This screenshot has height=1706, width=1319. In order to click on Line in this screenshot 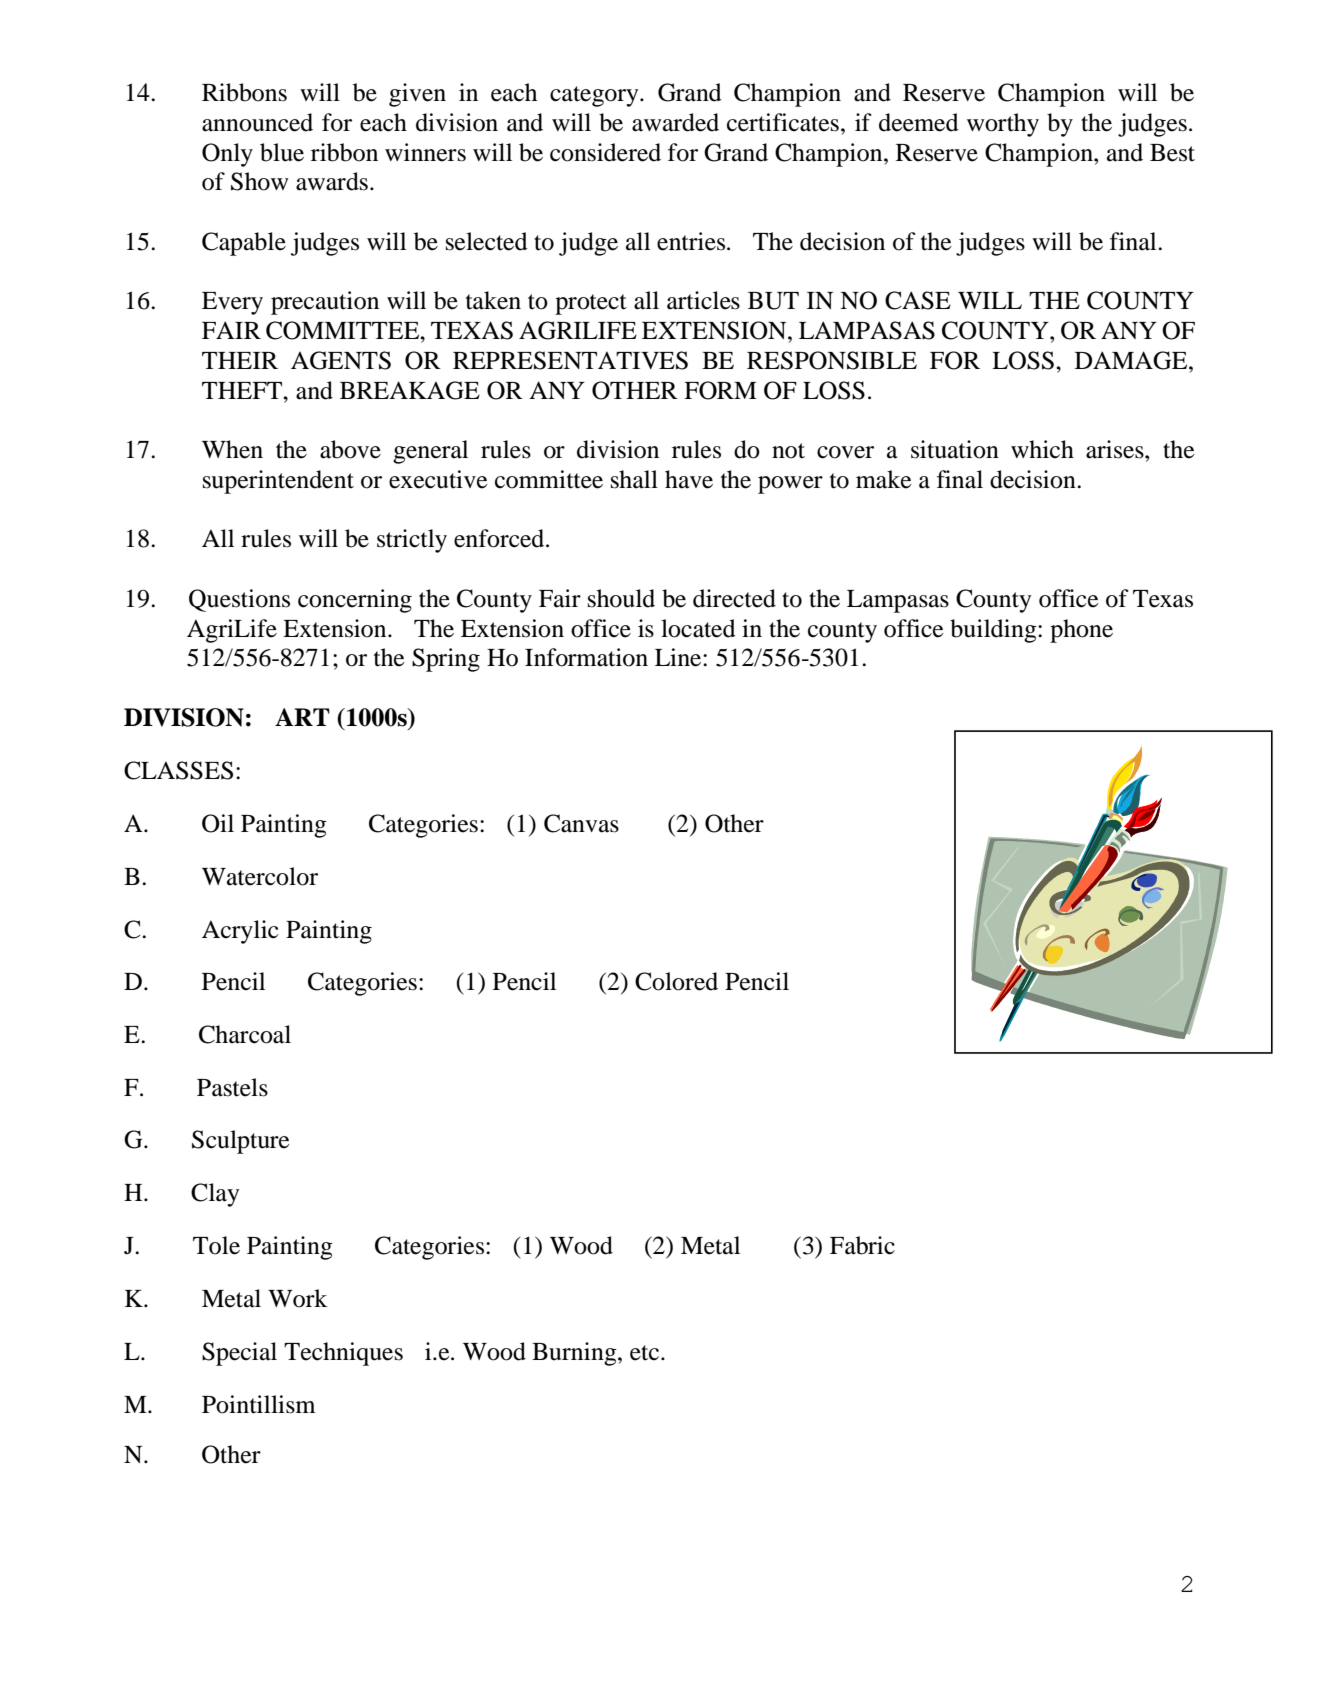, I will do `click(679, 657)`.
